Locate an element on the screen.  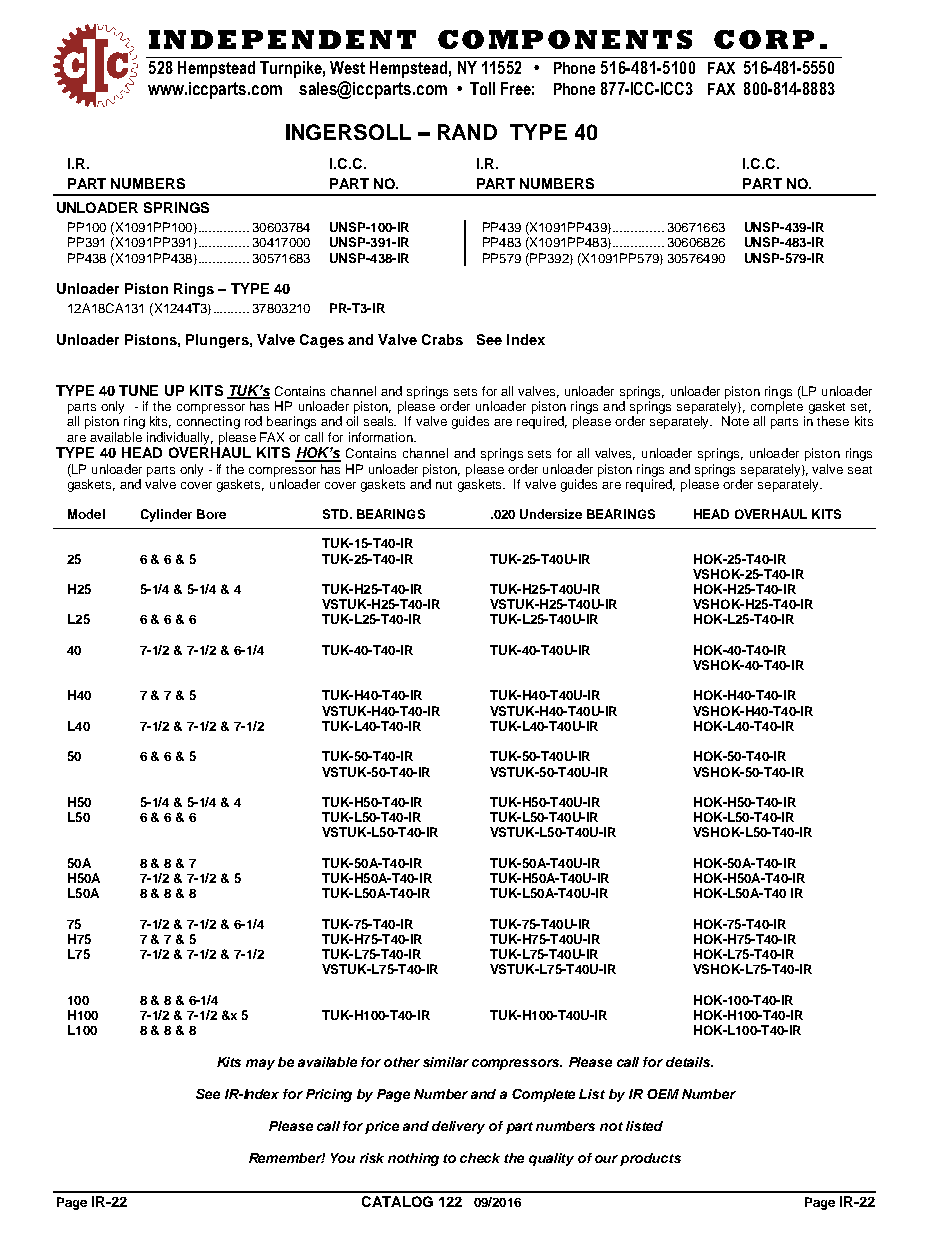
Toll is located at coordinates (482, 88).
